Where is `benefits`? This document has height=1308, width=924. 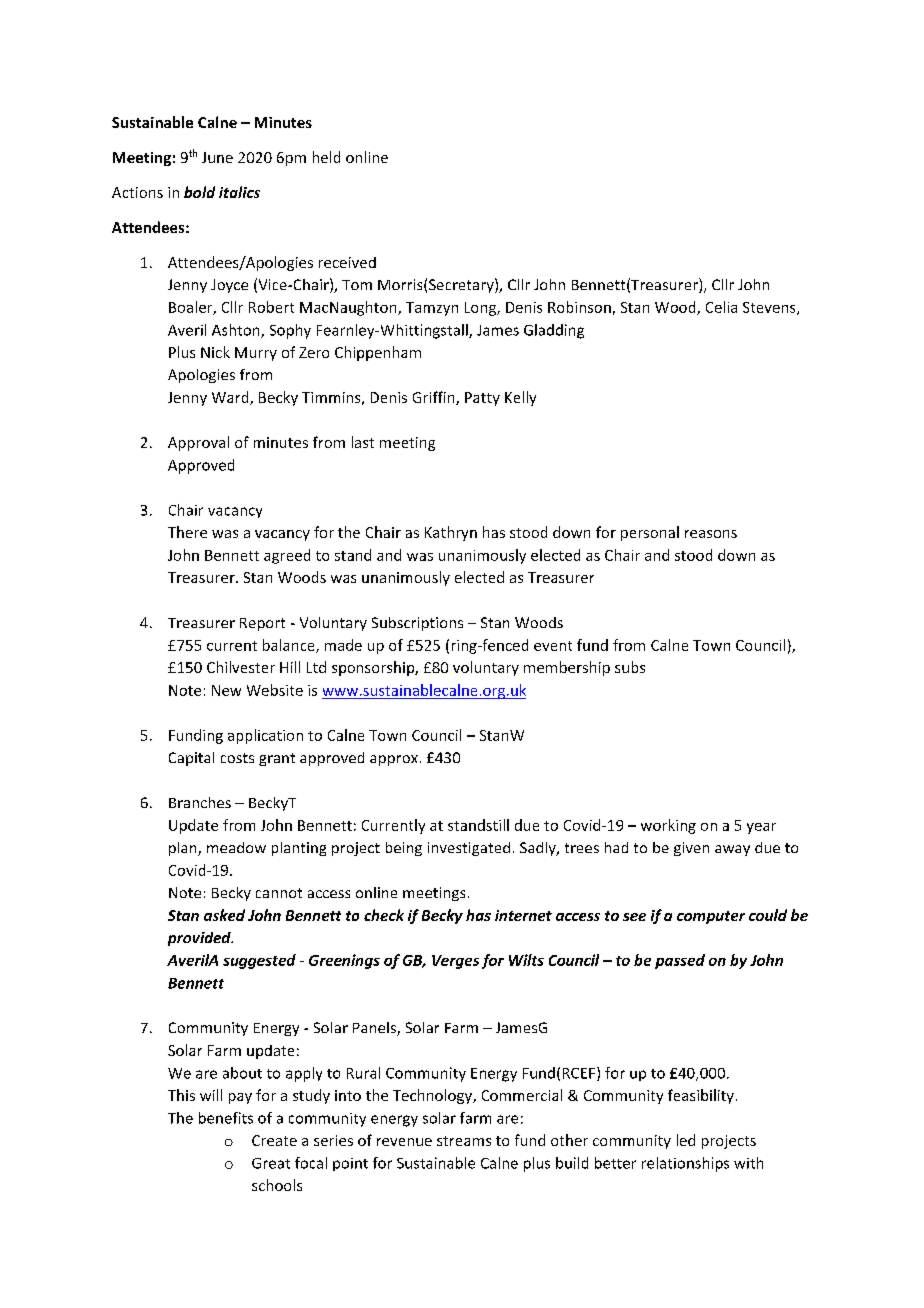
benefits is located at coordinates (226, 1118).
